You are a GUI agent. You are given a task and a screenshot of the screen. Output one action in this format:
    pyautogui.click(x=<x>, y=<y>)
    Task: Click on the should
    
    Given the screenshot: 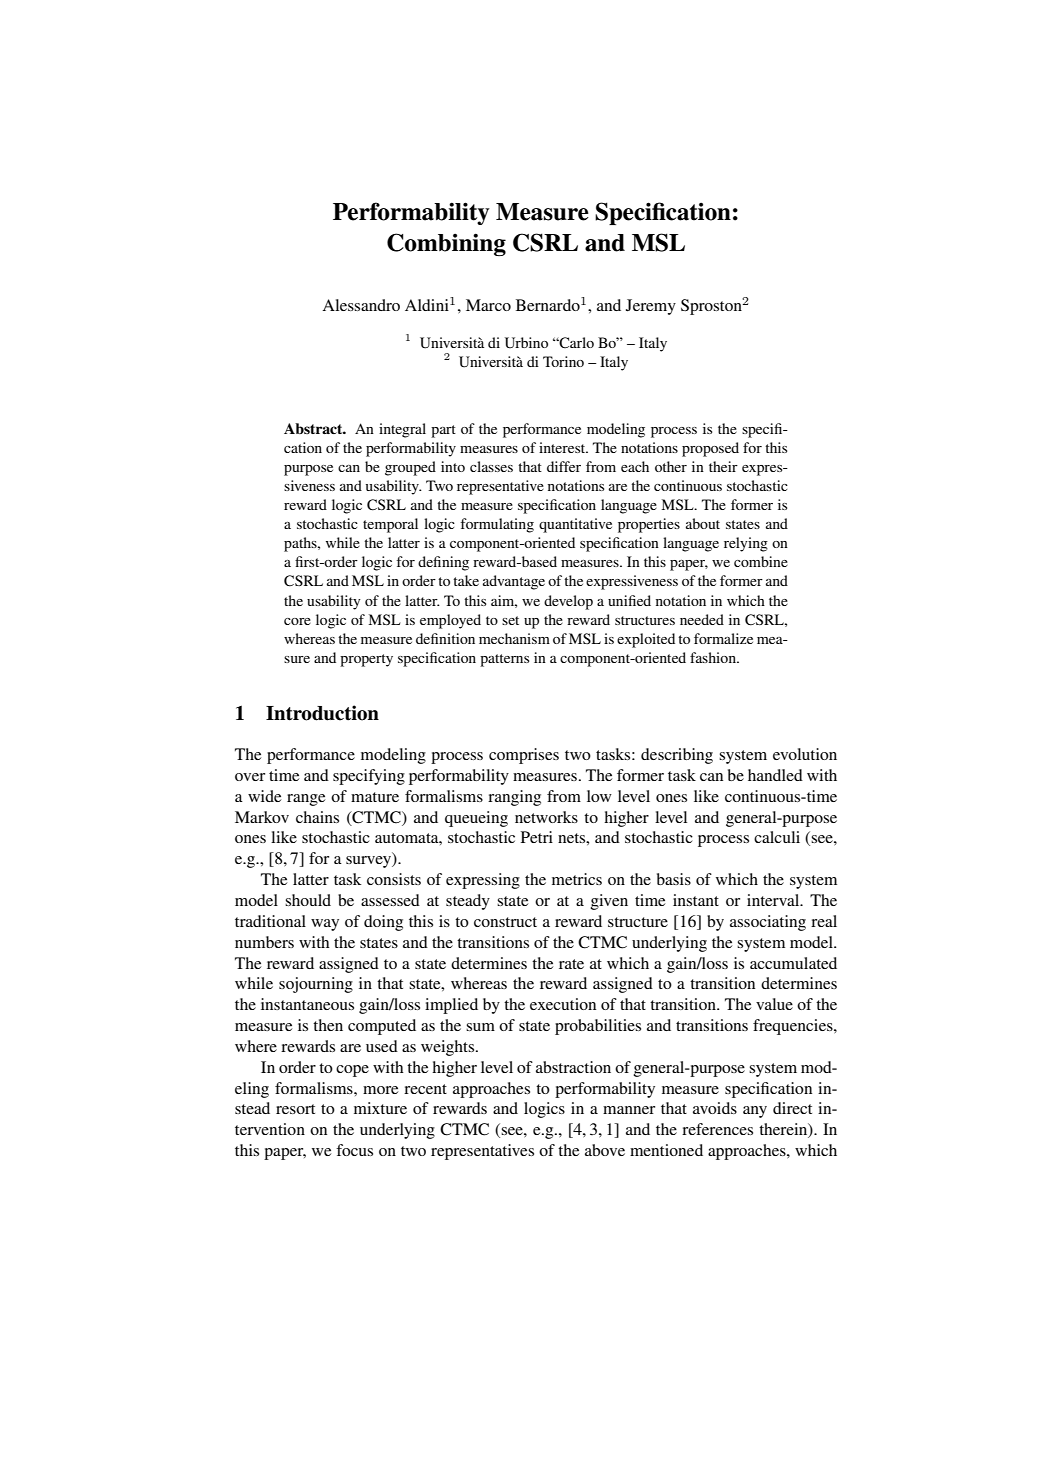 What is the action you would take?
    pyautogui.click(x=308, y=900)
